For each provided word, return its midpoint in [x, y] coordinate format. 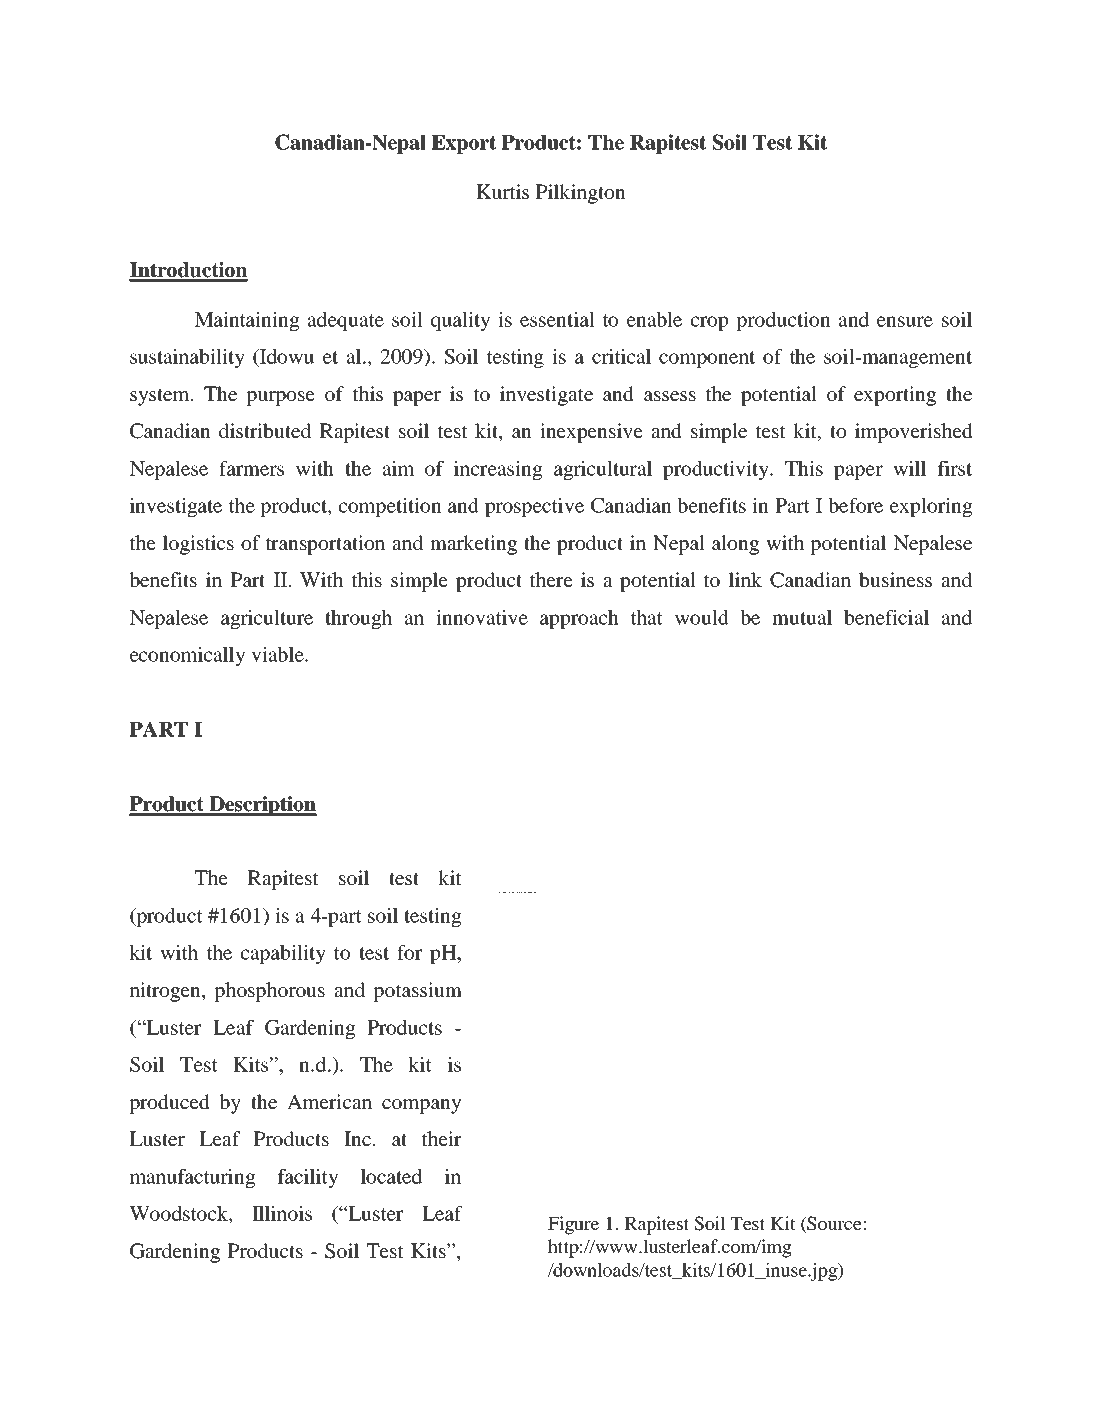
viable [278, 654]
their [441, 1138]
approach [579, 619]
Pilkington [581, 194]
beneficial [886, 617]
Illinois [282, 1213]
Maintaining [247, 321]
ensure [905, 321]
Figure [573, 1225]
